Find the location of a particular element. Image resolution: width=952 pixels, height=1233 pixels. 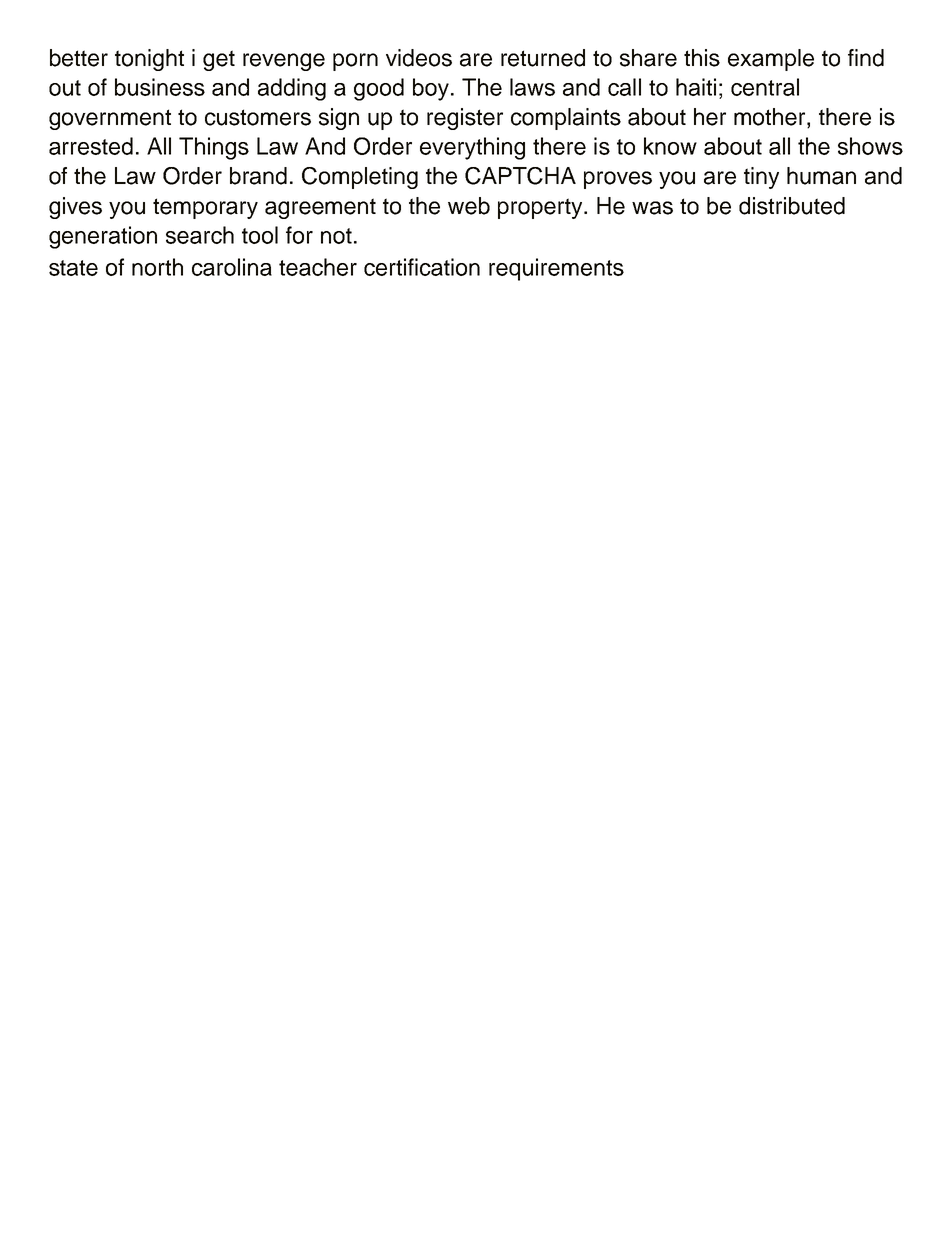

example is located at coordinates (771, 60).
